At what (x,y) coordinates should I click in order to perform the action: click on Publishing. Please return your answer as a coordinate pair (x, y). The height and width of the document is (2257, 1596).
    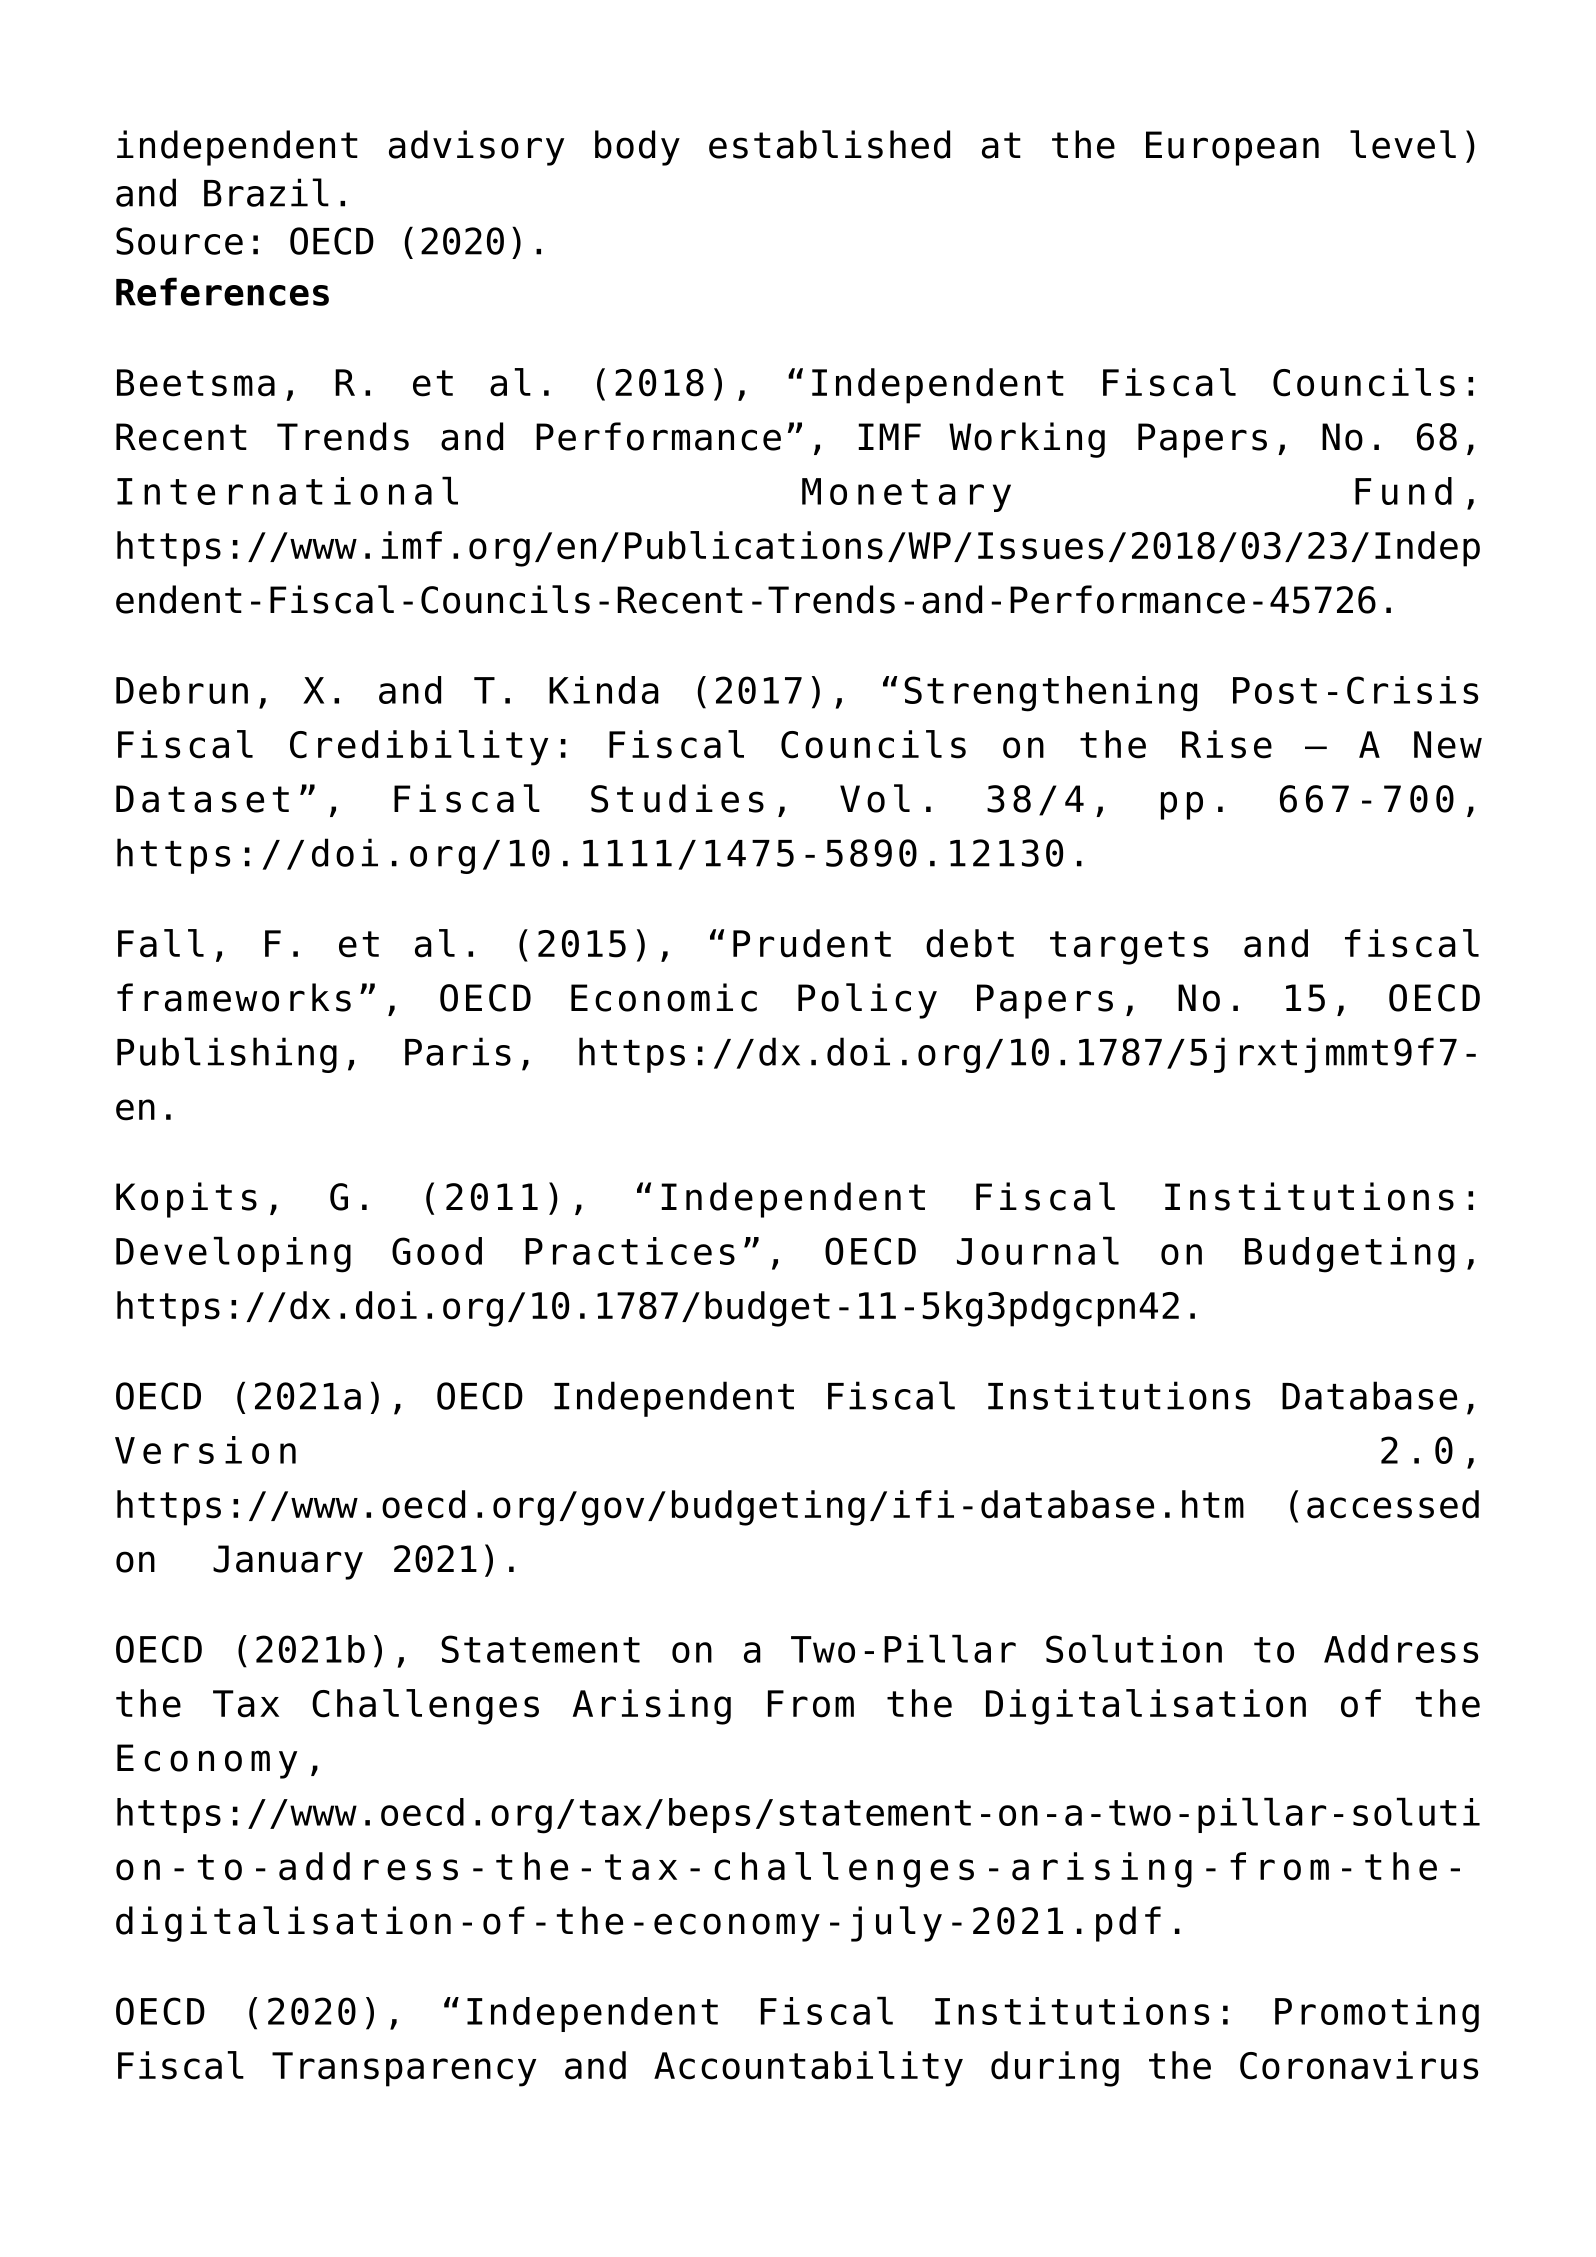
    Looking at the image, I should click on (227, 1055).
